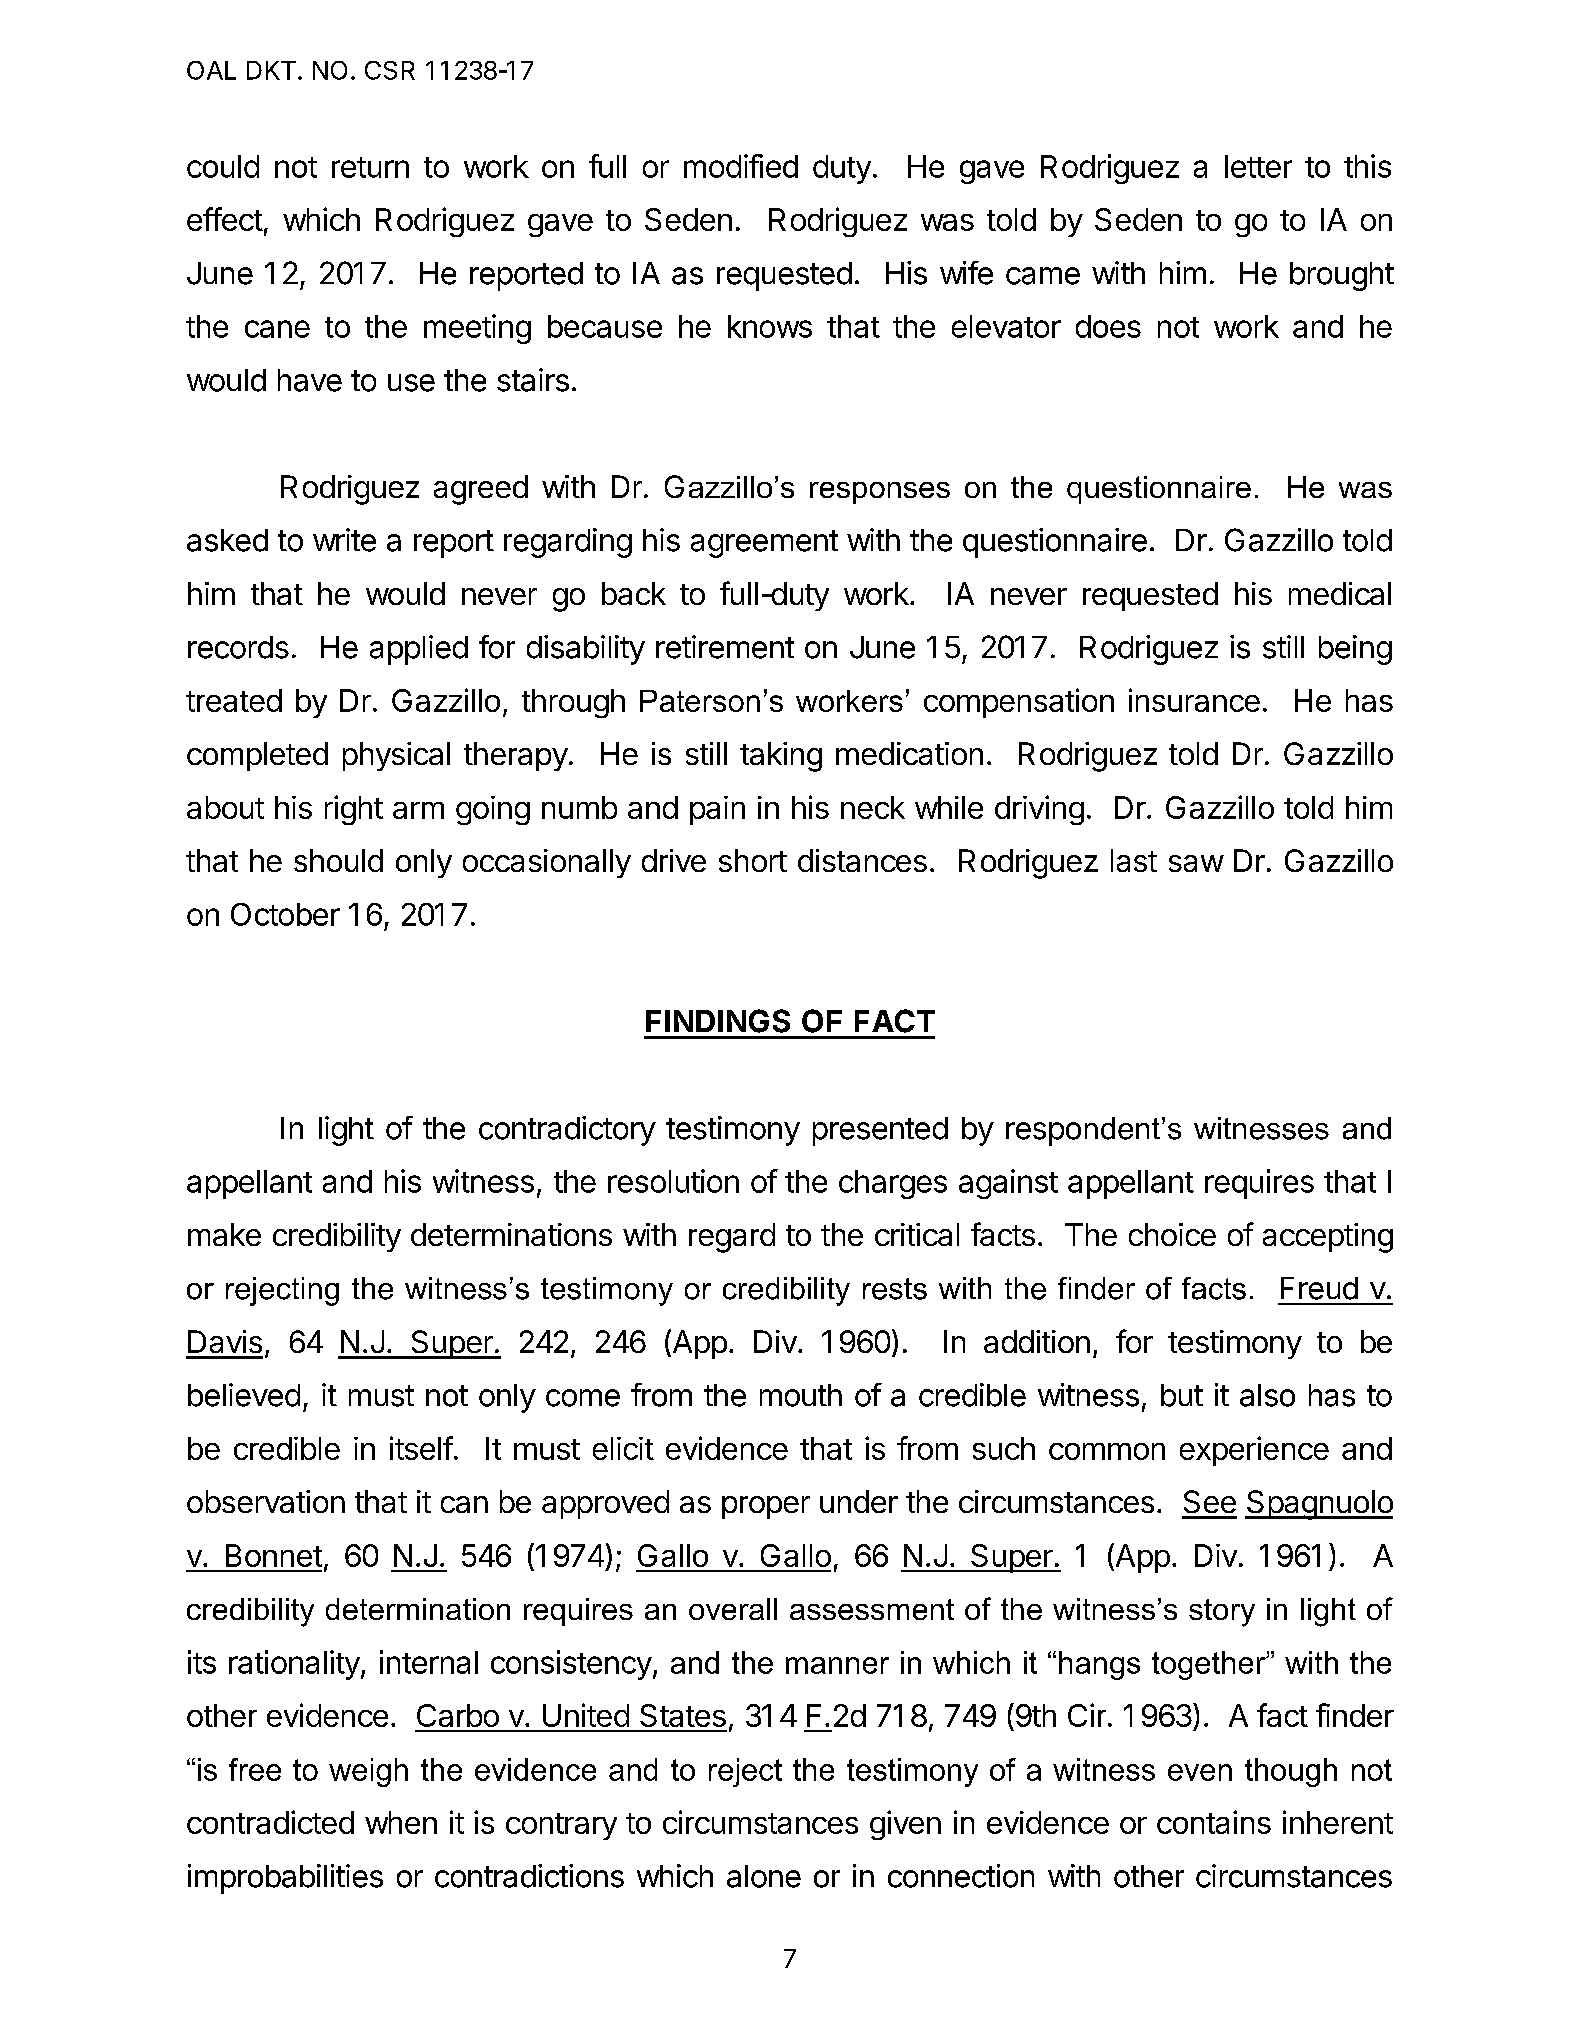 The image size is (1579, 2044). What do you see at coordinates (764, 1876) in the screenshot?
I see `alone` at bounding box center [764, 1876].
